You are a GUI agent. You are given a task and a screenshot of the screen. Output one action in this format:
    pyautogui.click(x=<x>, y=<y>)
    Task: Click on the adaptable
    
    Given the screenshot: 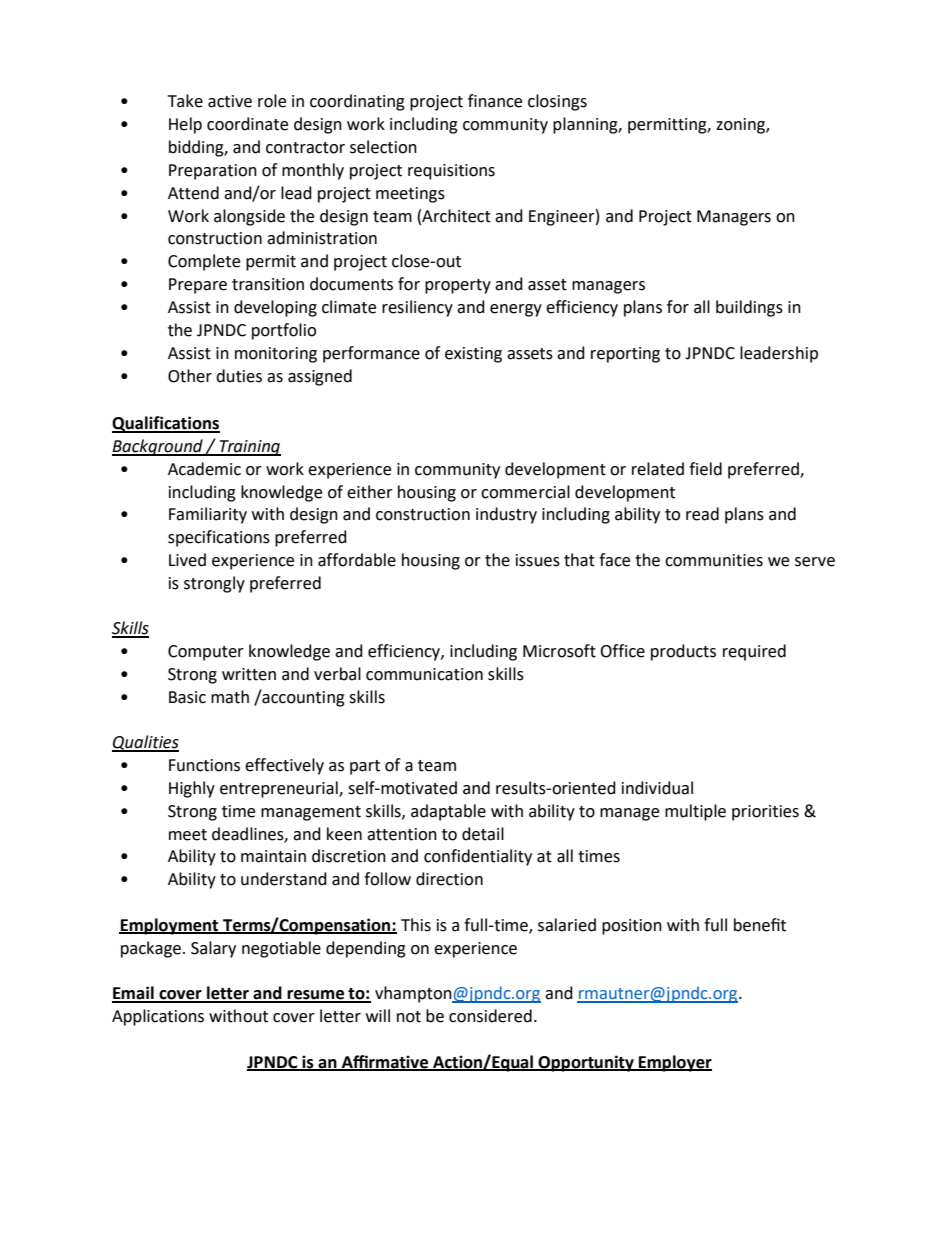 What is the action you would take?
    pyautogui.click(x=448, y=812)
